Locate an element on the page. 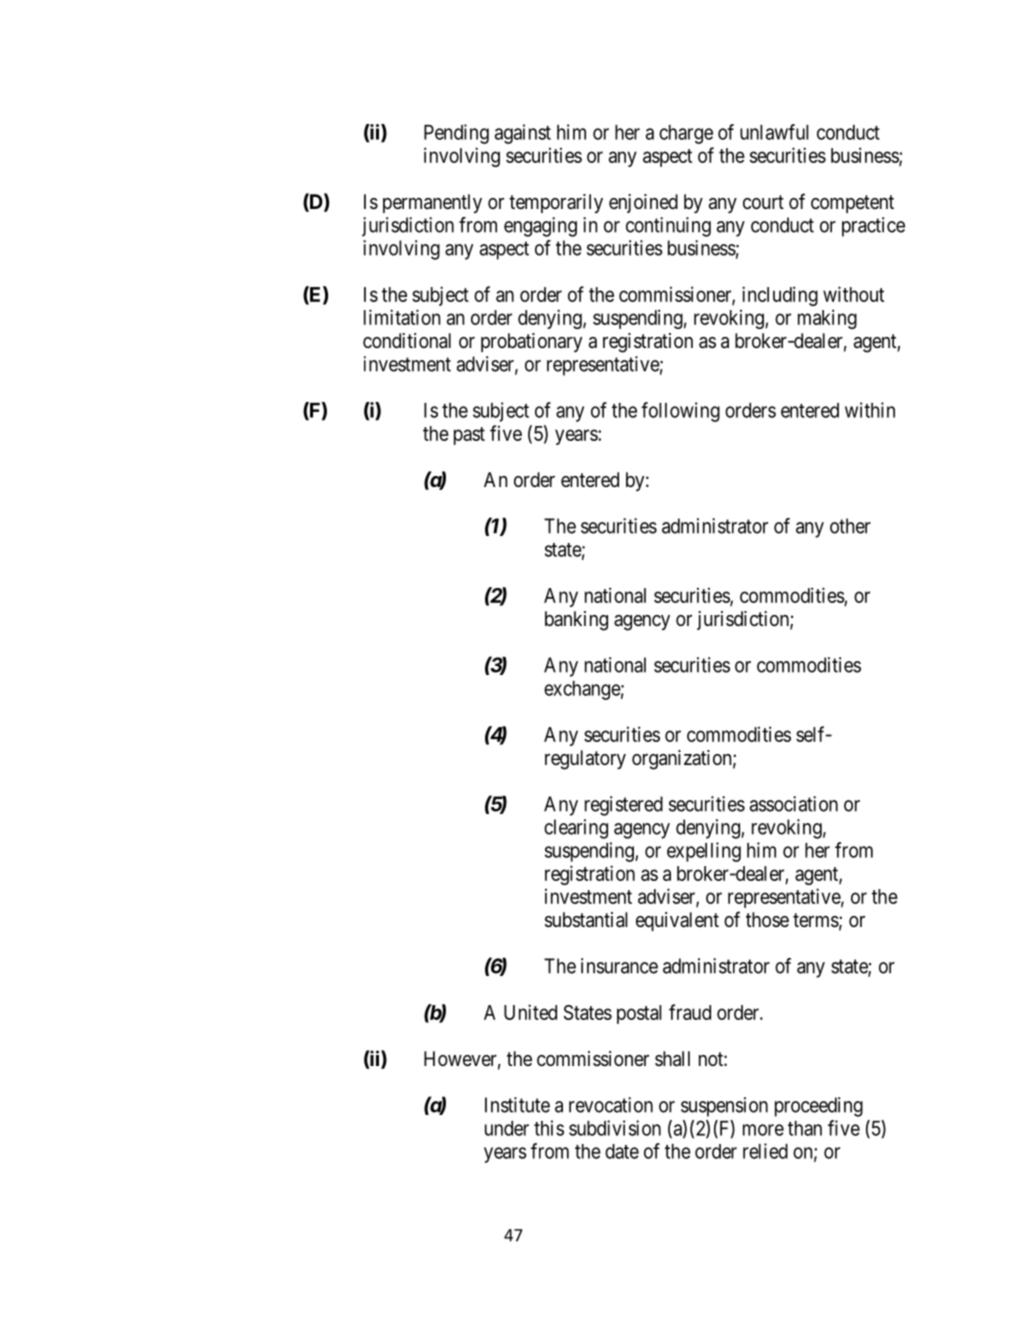 The image size is (1027, 1329). enjoined is located at coordinates (643, 203).
